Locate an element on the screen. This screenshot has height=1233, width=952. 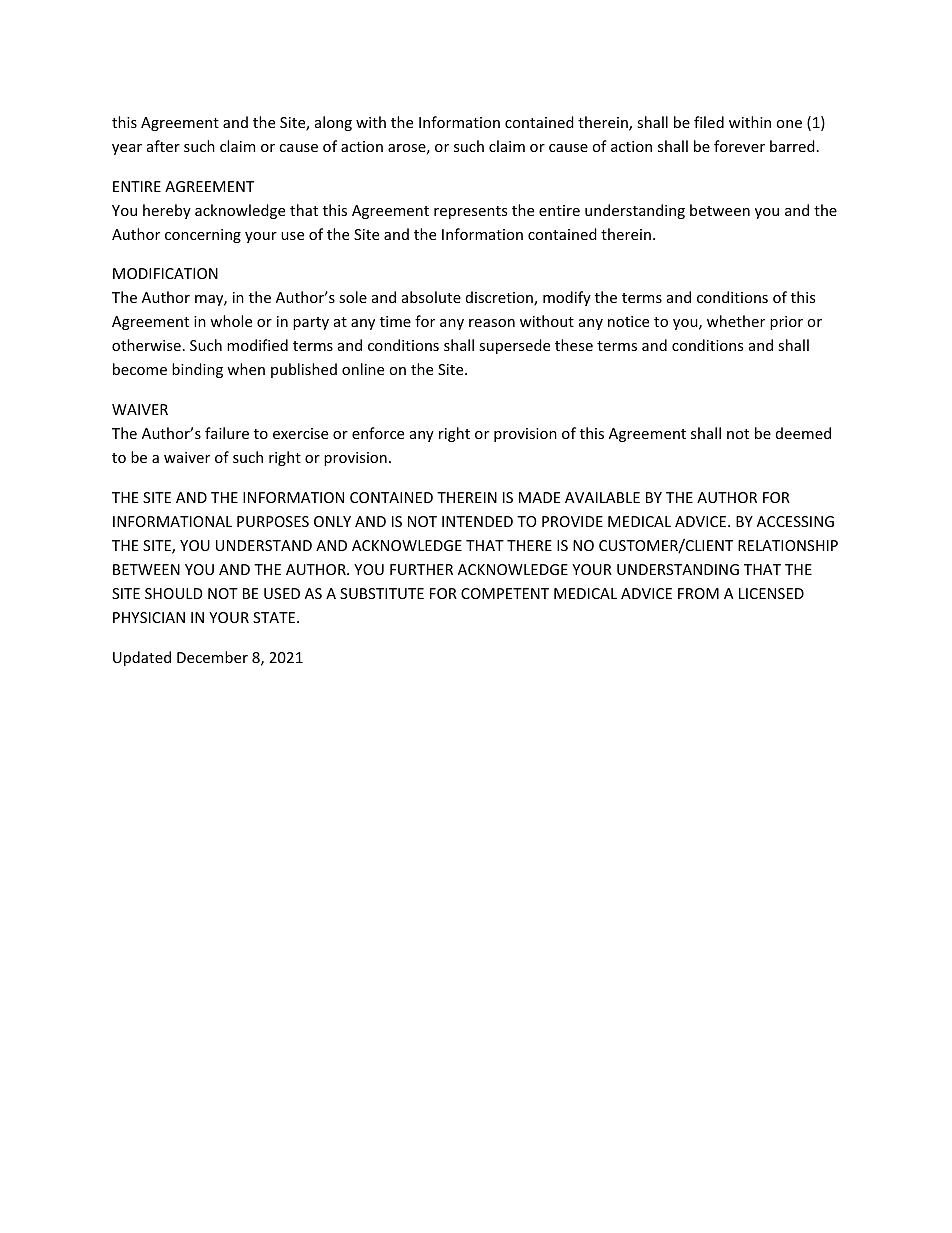
failure is located at coordinates (227, 433).
